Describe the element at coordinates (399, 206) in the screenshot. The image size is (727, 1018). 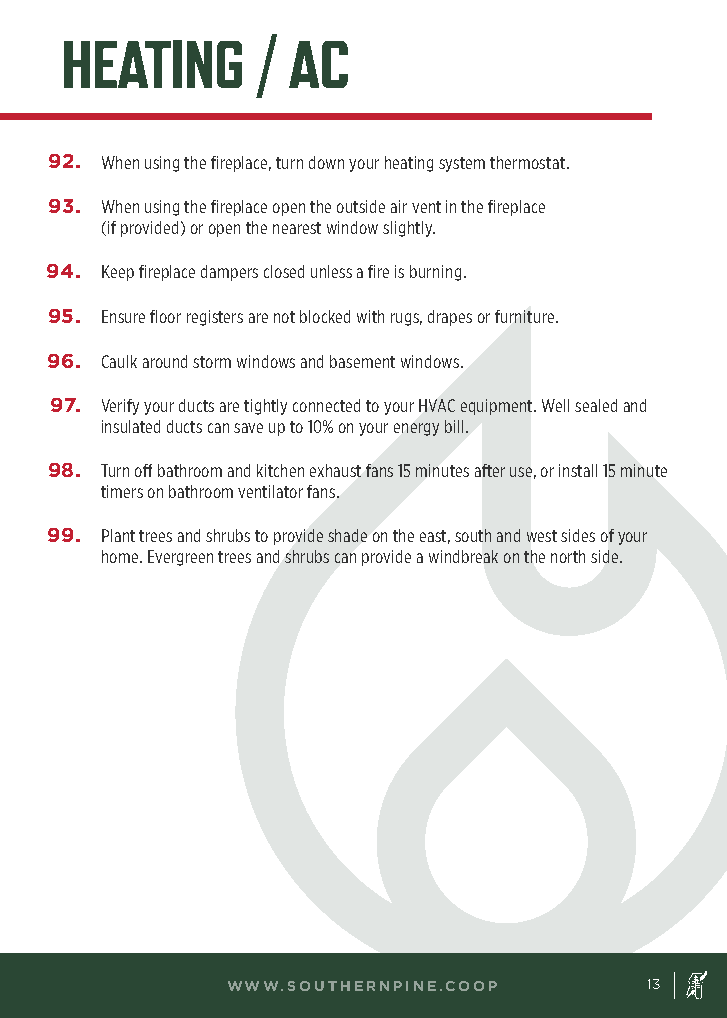
I see `air` at that location.
